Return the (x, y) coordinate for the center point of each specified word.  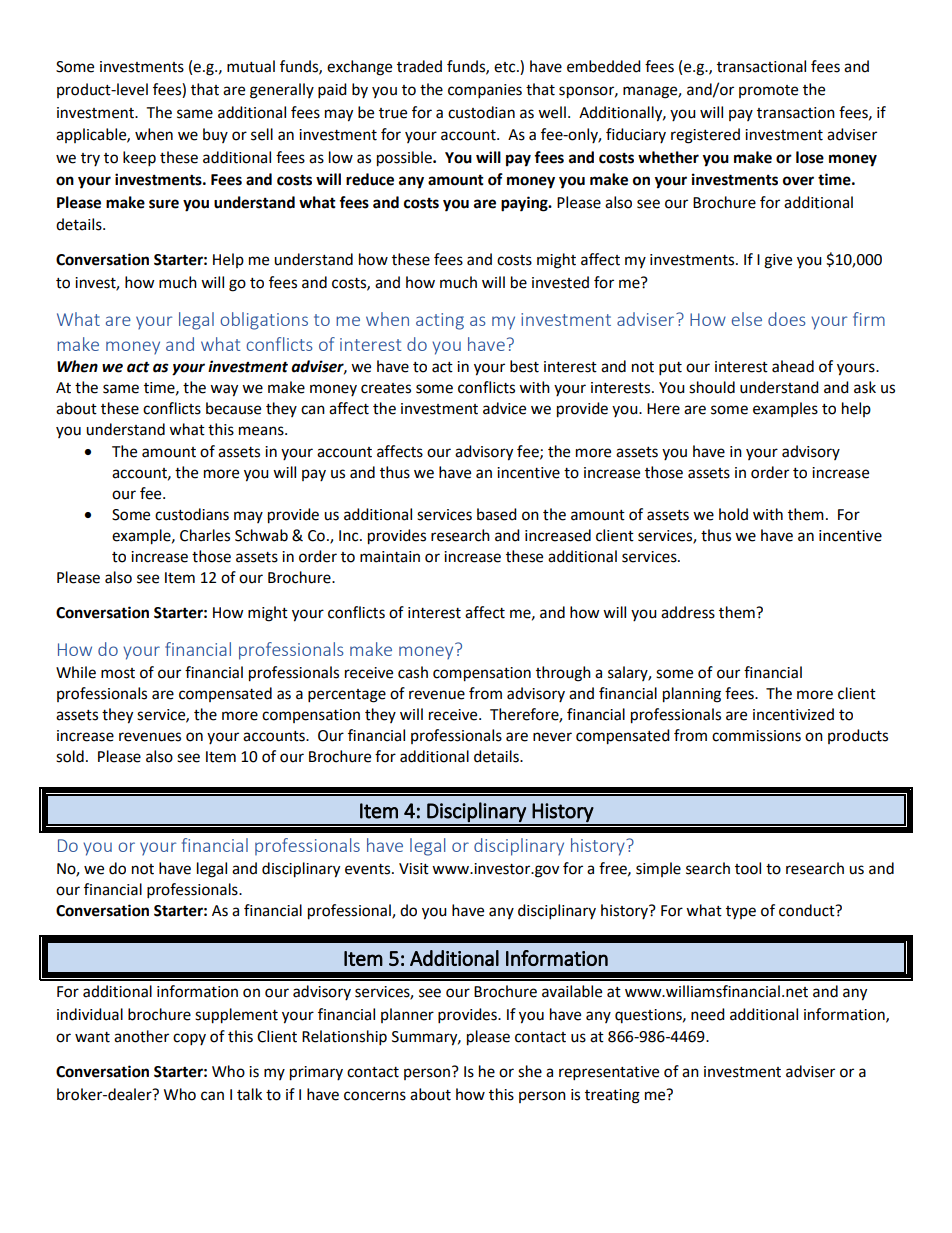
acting (440, 321)
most (118, 673)
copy (189, 1039)
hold (733, 514)
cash (413, 672)
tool (748, 868)
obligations (264, 321)
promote (768, 91)
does (787, 319)
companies (485, 91)
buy (215, 135)
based (497, 514)
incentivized (793, 714)
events (369, 869)
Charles (205, 535)
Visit (414, 869)
